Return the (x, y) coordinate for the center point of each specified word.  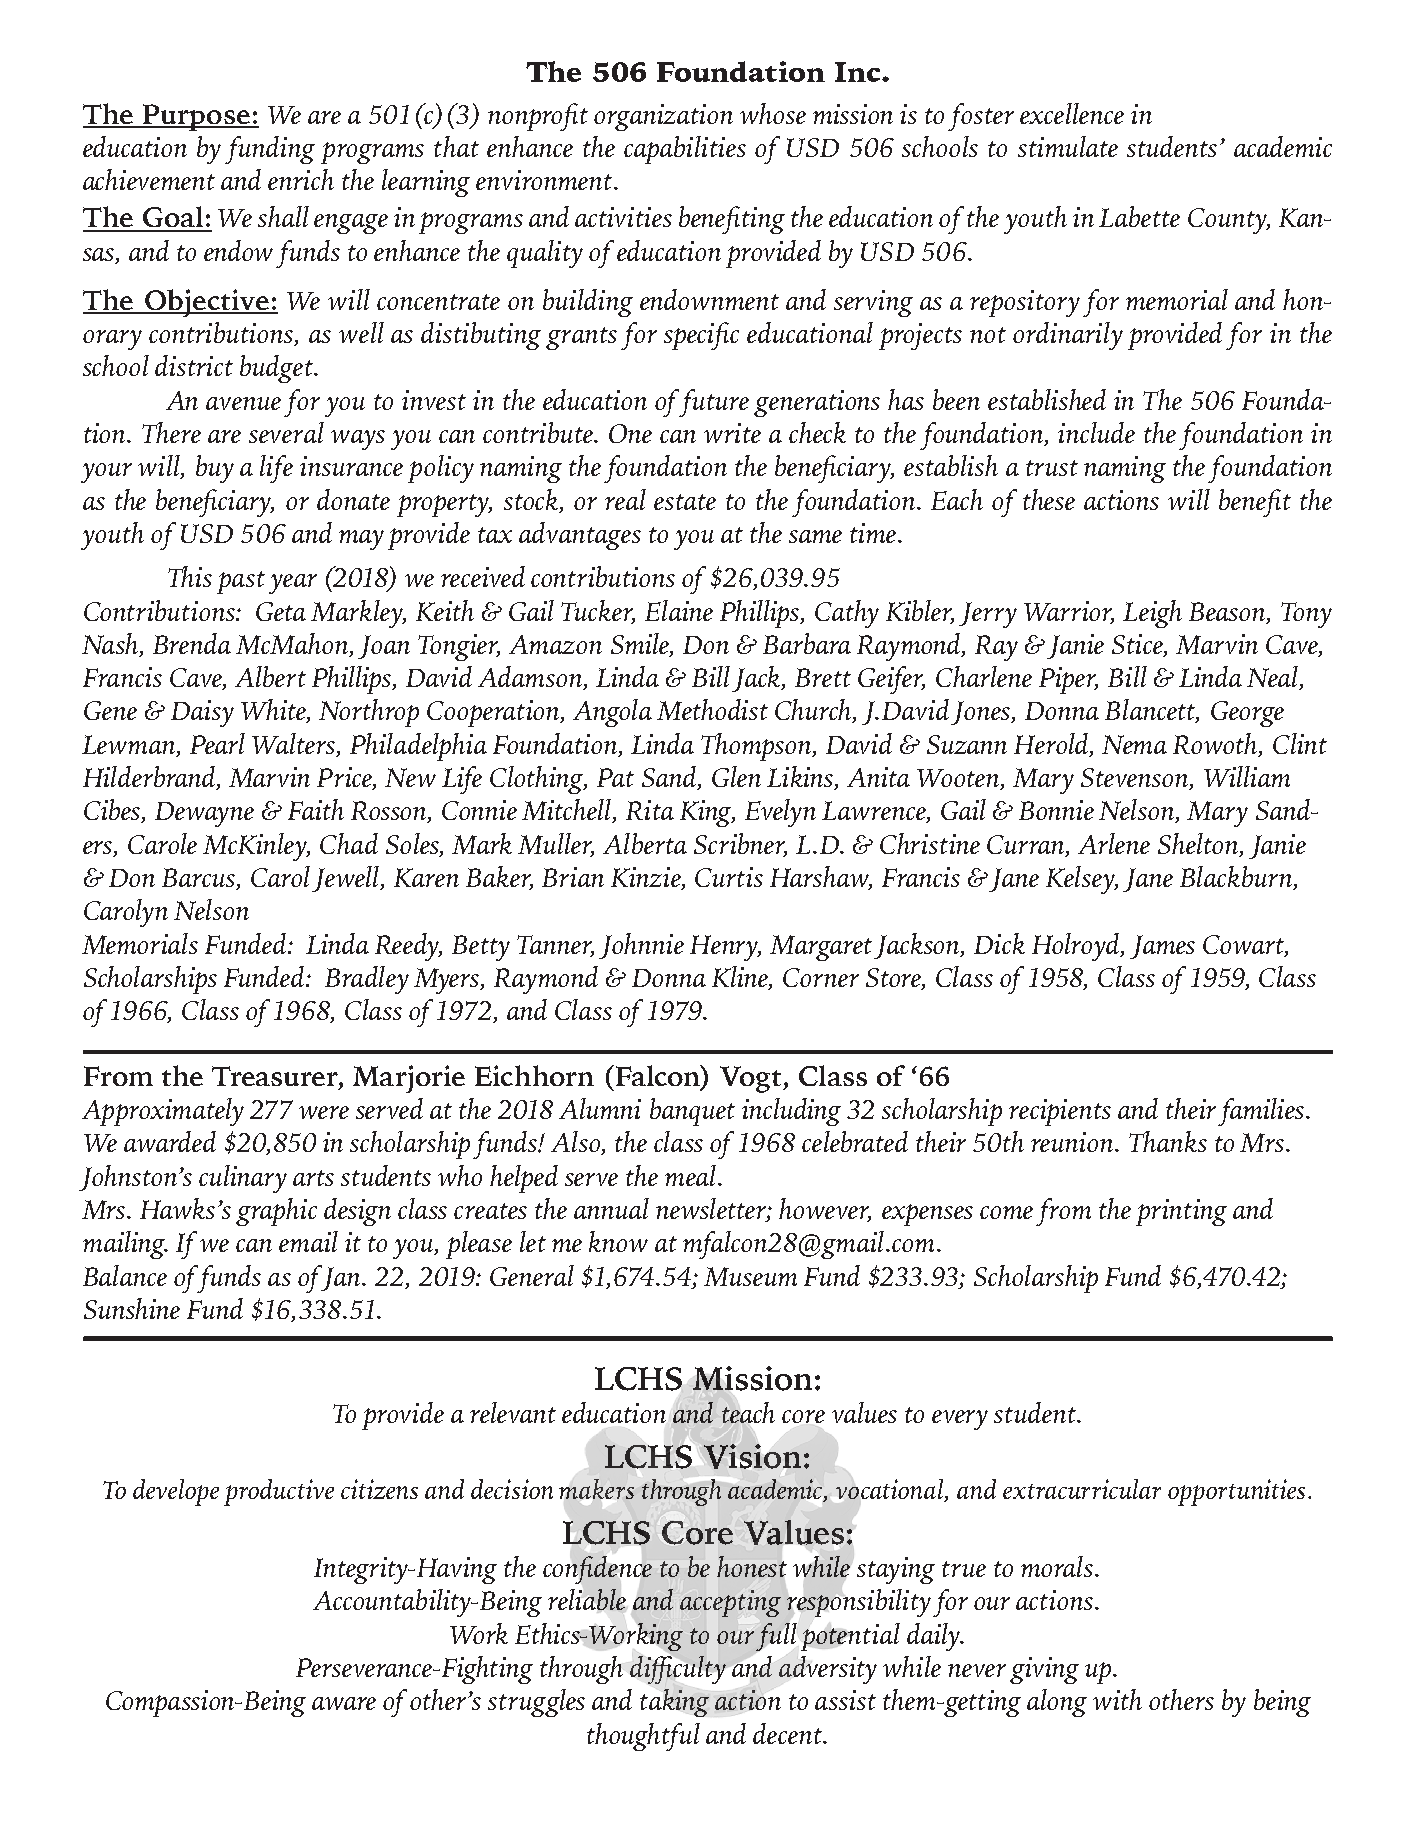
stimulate (1068, 146)
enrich (301, 179)
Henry (725, 948)
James (1162, 947)
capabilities (685, 150)
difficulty (678, 1670)
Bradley (367, 980)
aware (344, 1703)
